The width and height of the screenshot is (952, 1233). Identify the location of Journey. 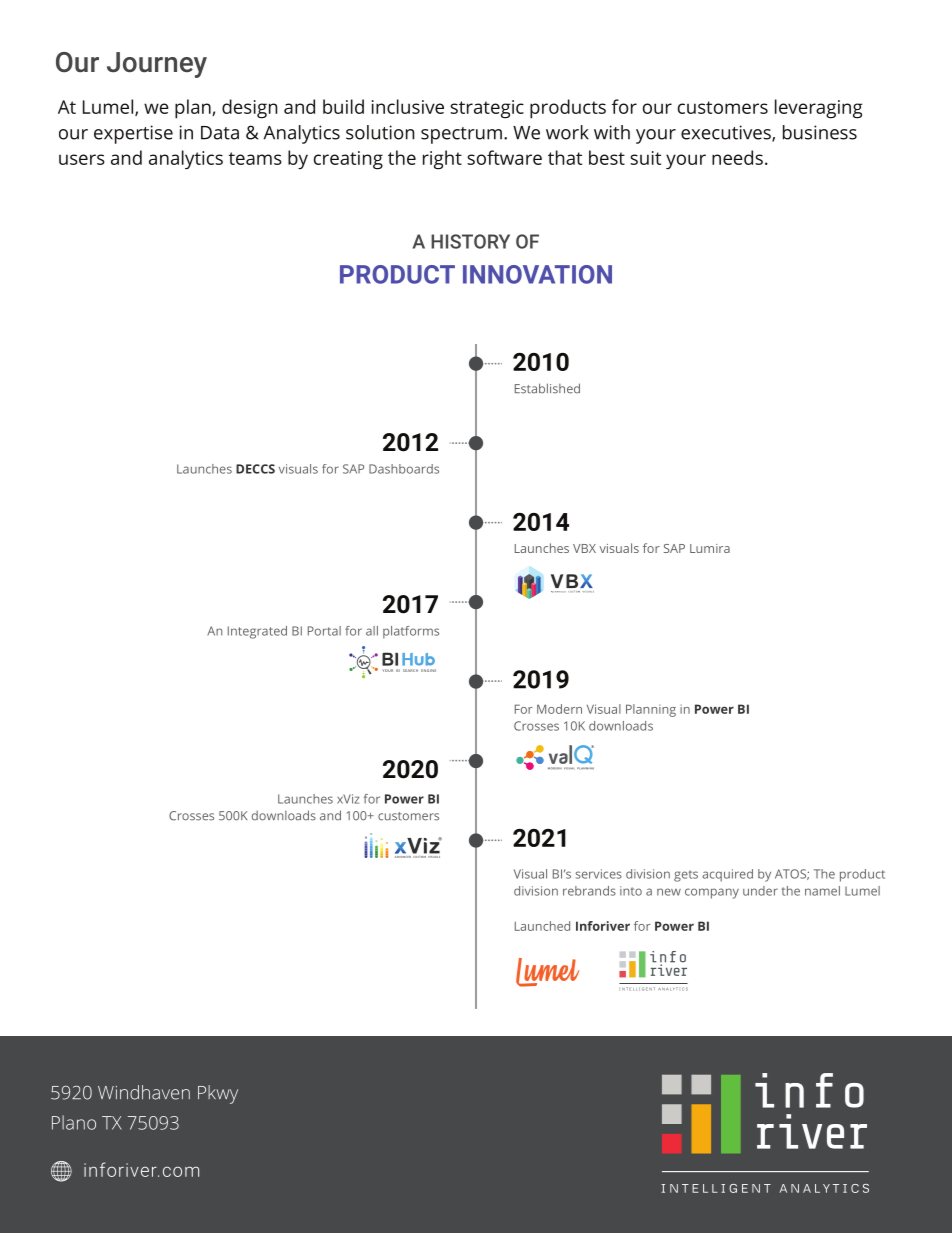
(157, 65).
